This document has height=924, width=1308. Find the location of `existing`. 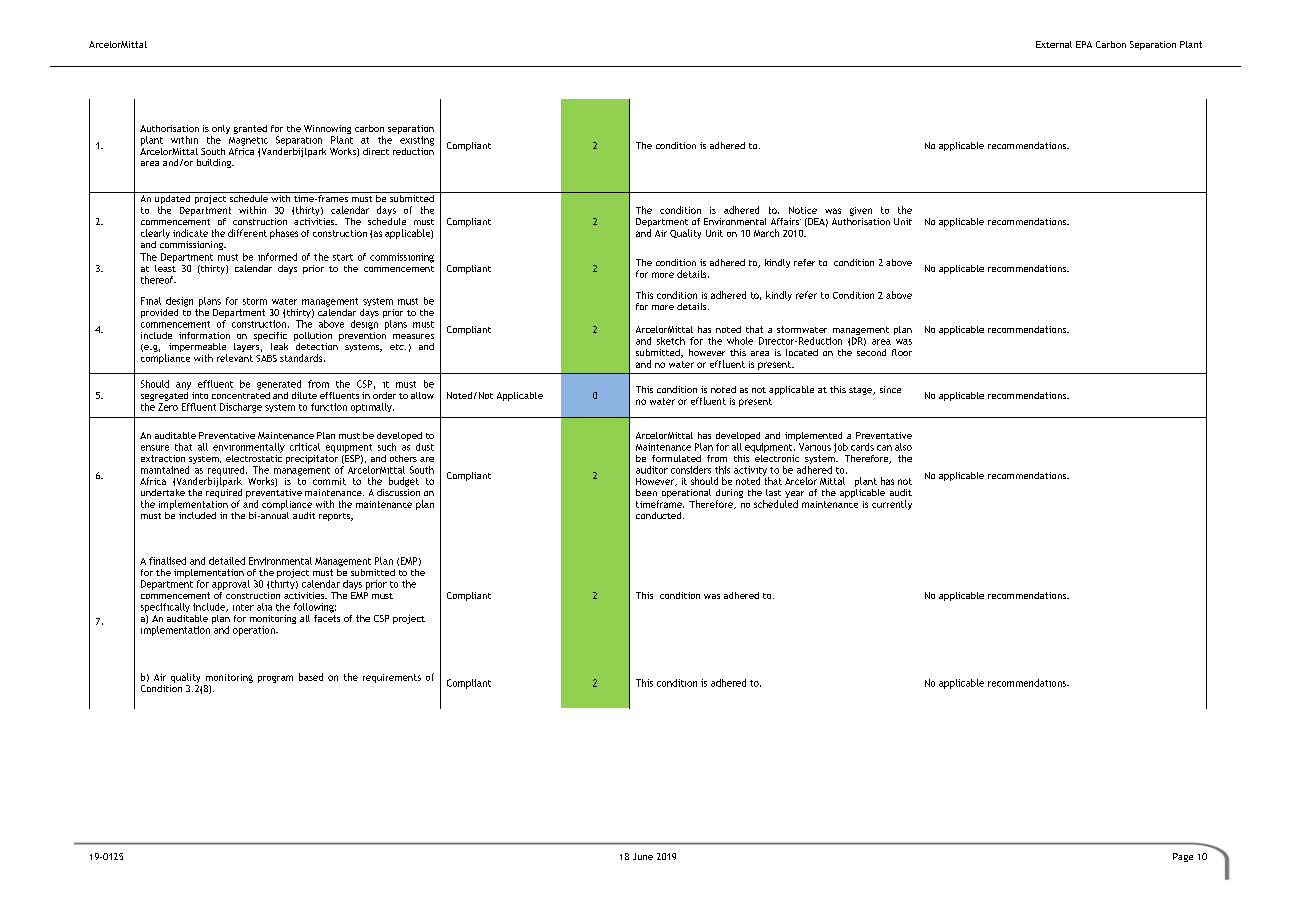

existing is located at coordinates (417, 141).
